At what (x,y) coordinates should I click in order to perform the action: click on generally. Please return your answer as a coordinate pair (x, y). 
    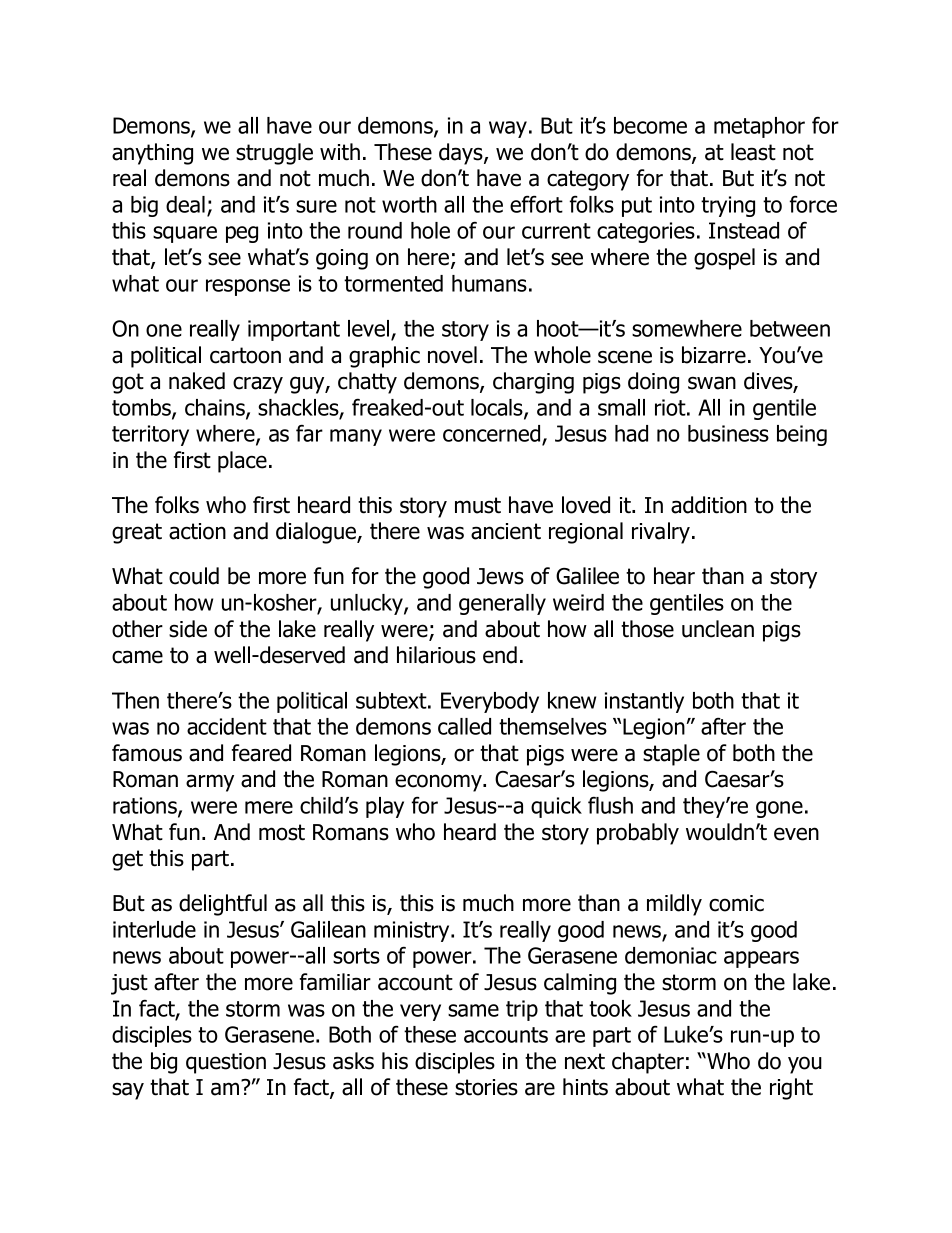
    Looking at the image, I should click on (502, 604).
